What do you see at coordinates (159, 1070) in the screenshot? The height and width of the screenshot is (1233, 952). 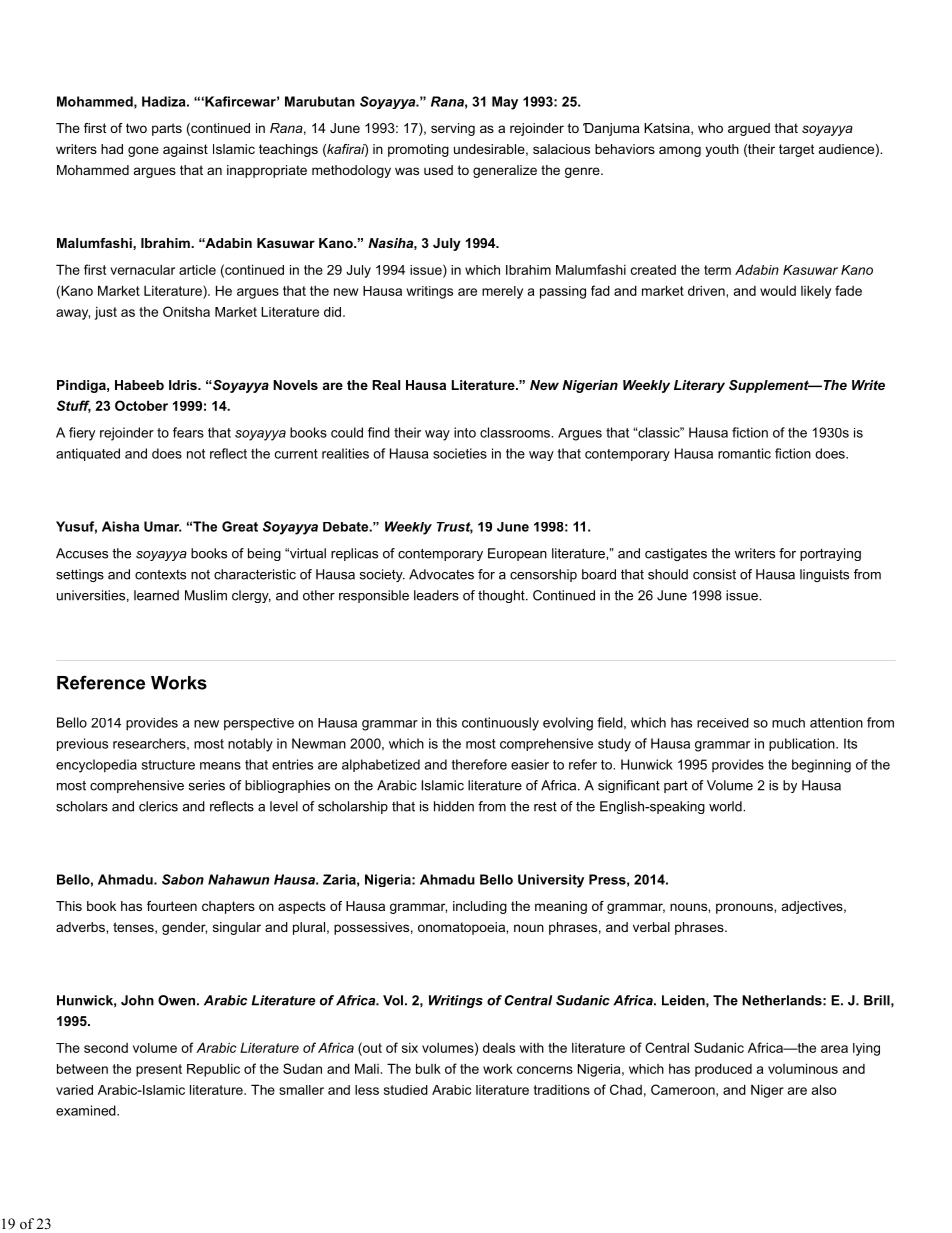 I see `present` at bounding box center [159, 1070].
